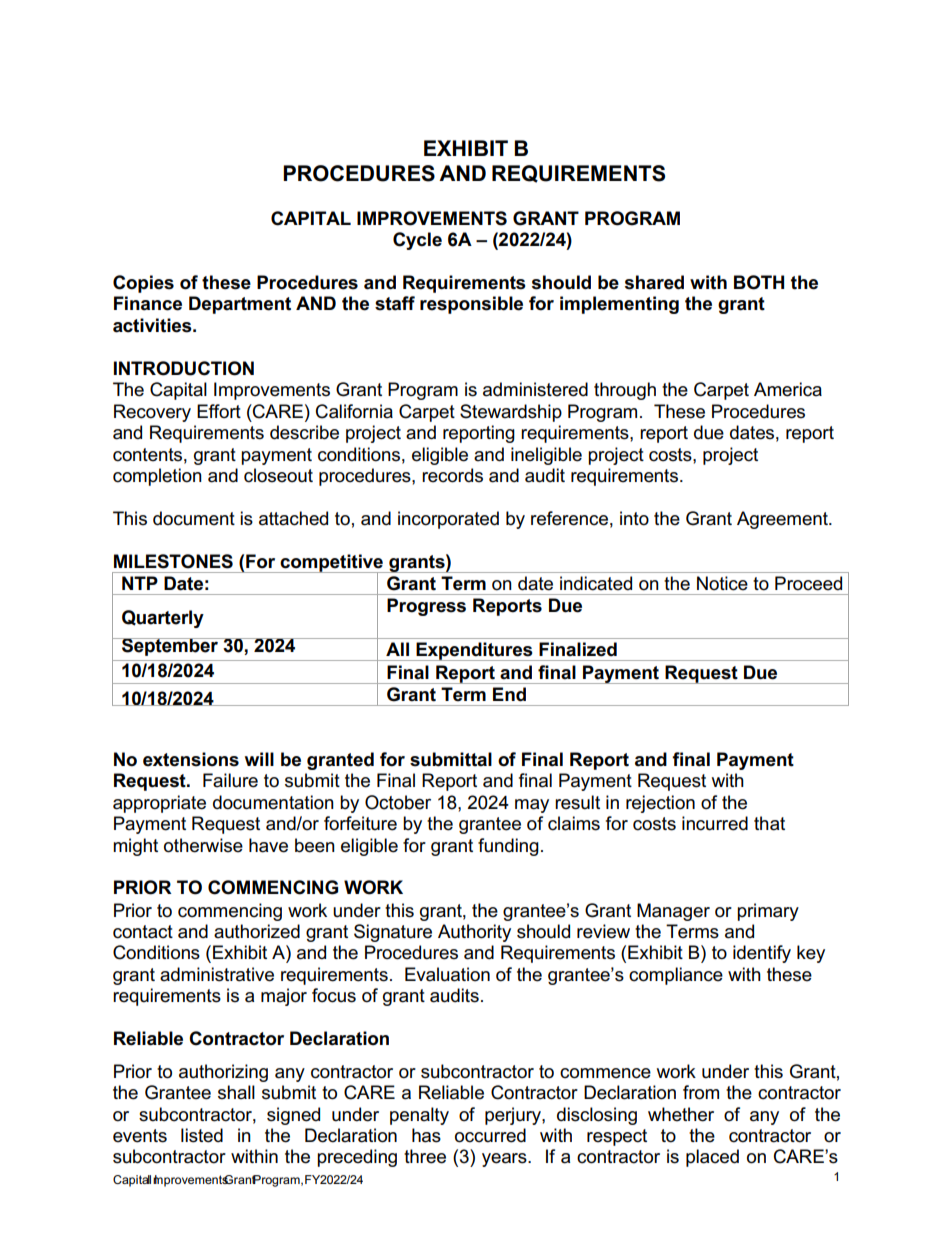 The width and height of the image is (952, 1233). What do you see at coordinates (759, 282) in the image?
I see `BOTH` at bounding box center [759, 282].
